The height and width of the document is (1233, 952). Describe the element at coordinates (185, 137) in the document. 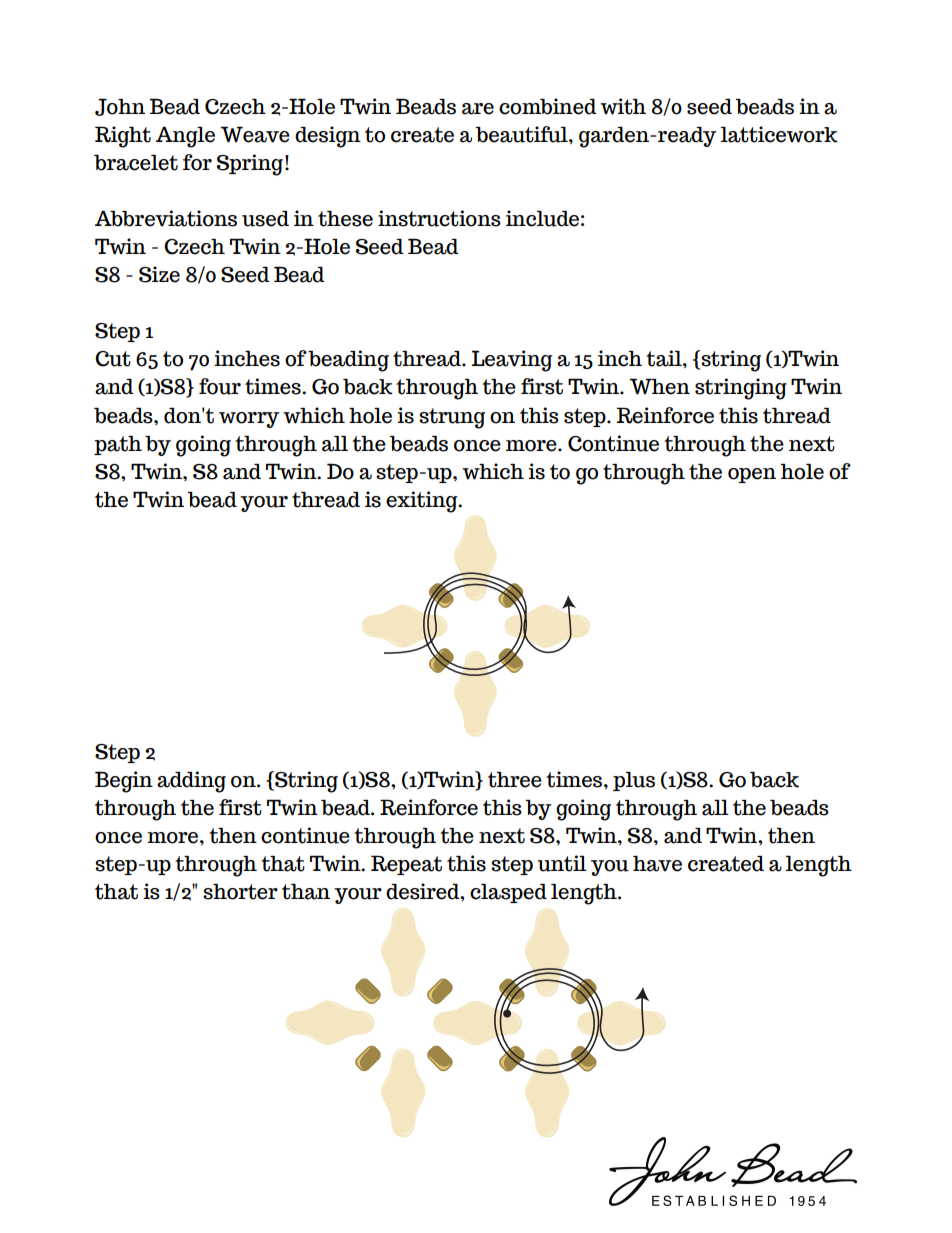

I see `Angle` at that location.
